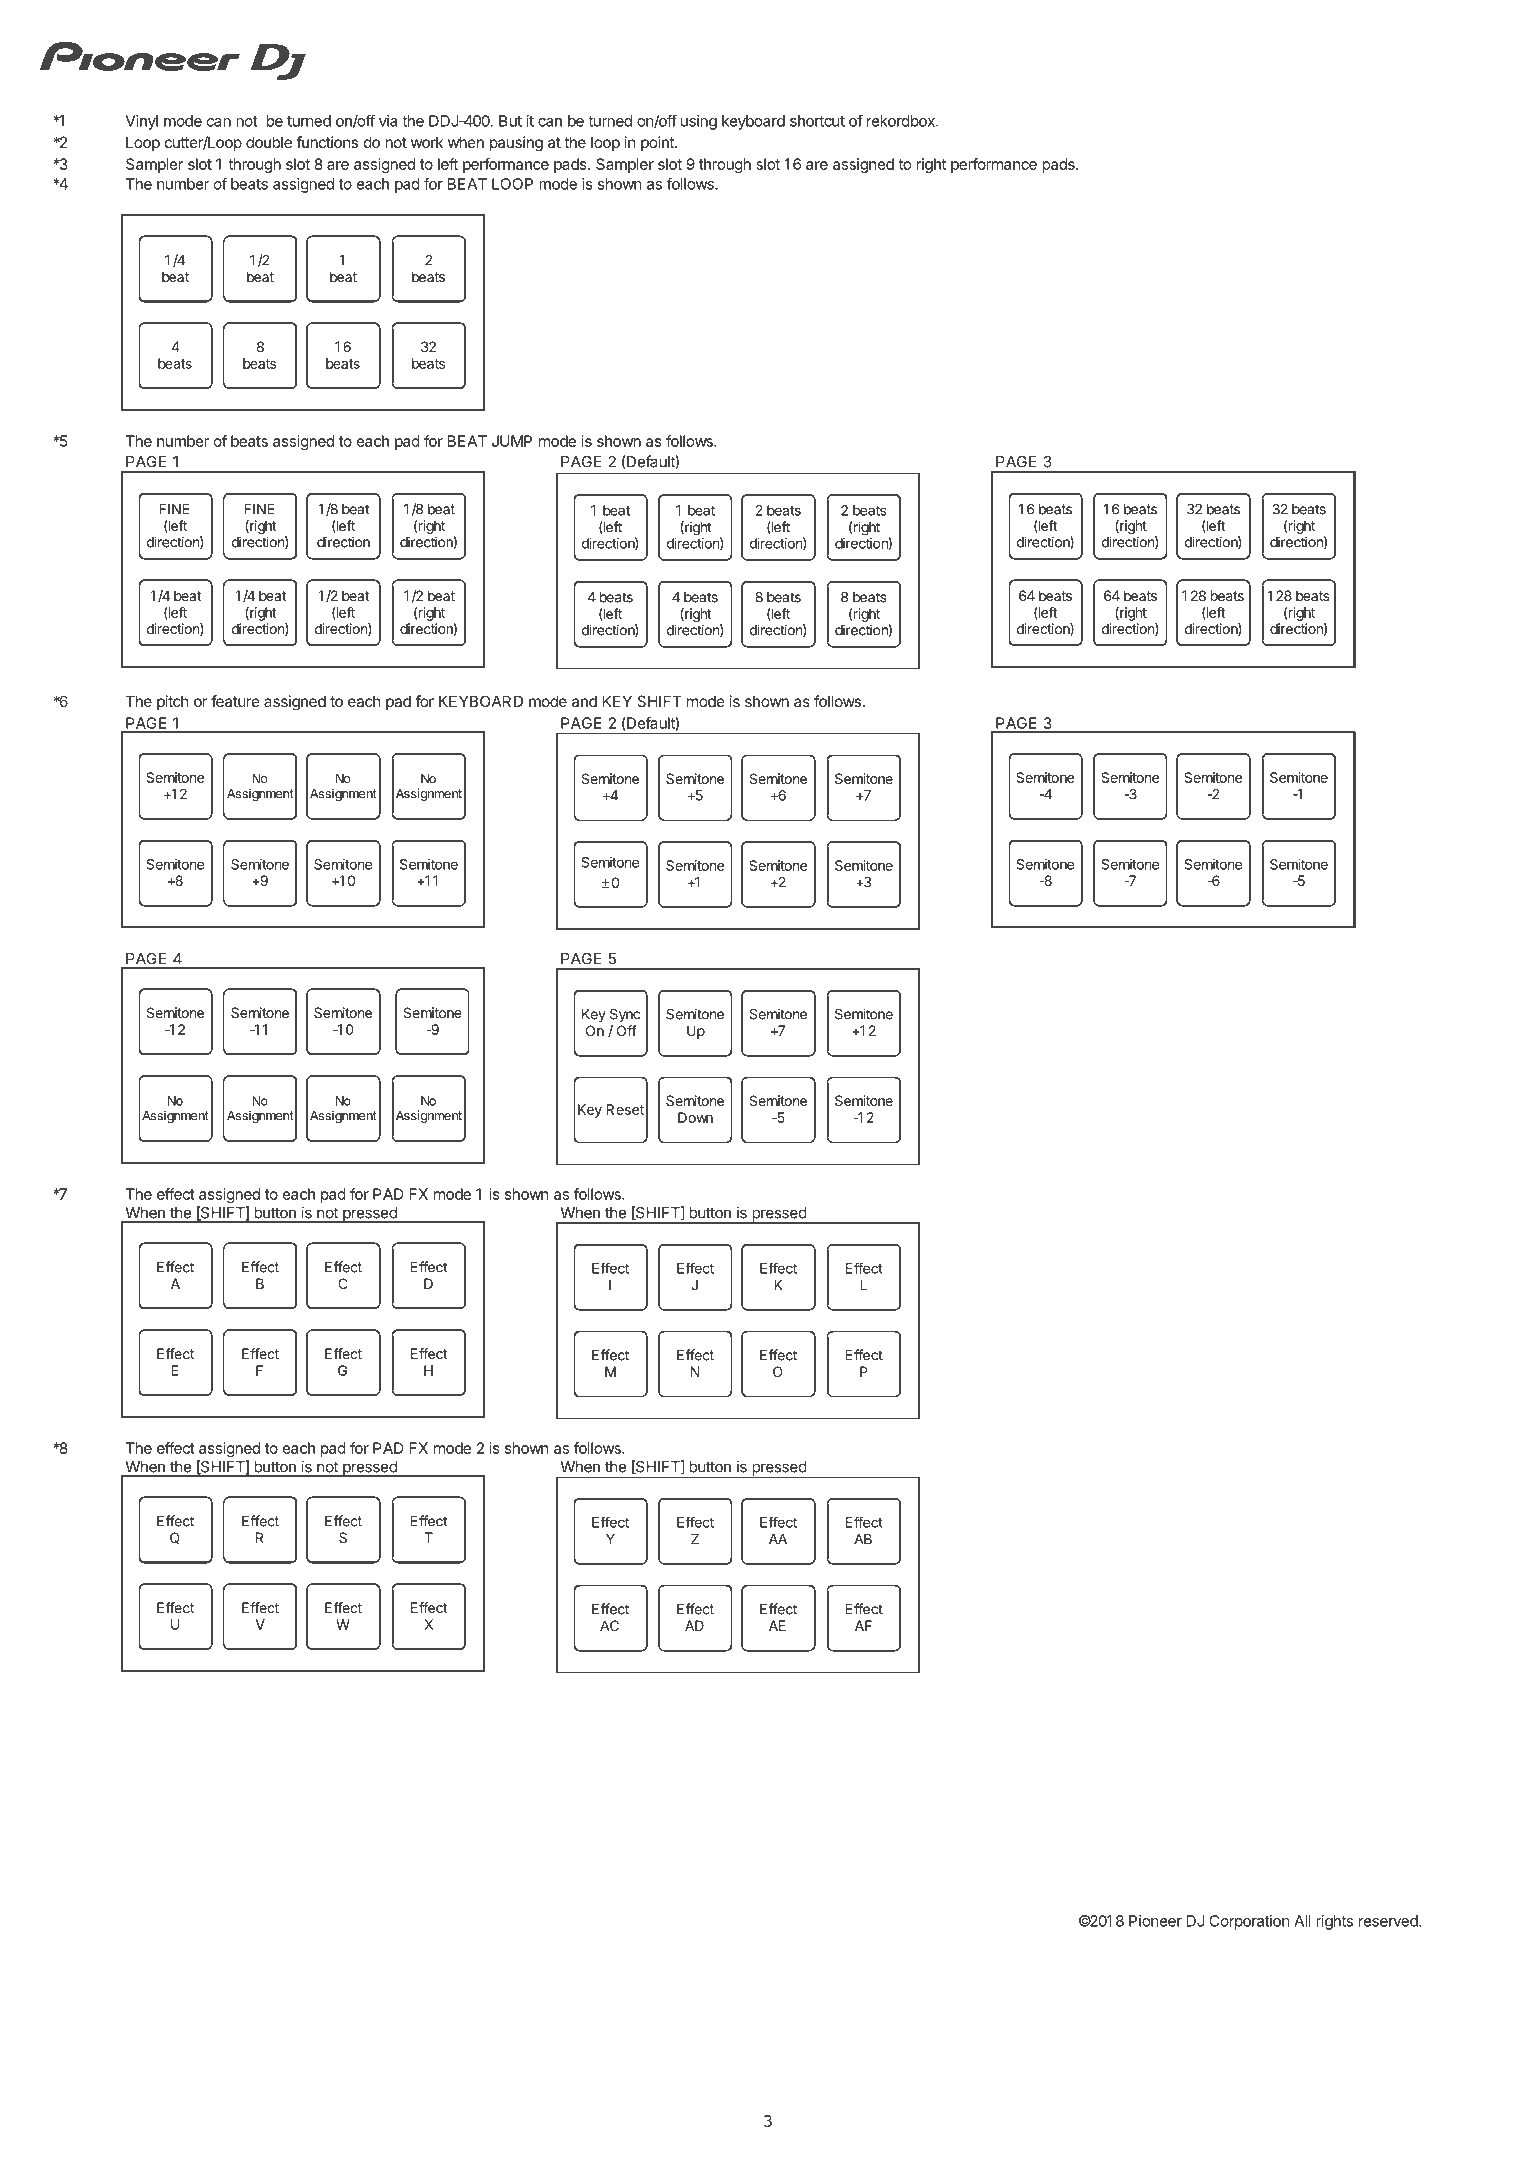 This document has height=2174, width=1537. I want to click on and, so click(584, 701).
